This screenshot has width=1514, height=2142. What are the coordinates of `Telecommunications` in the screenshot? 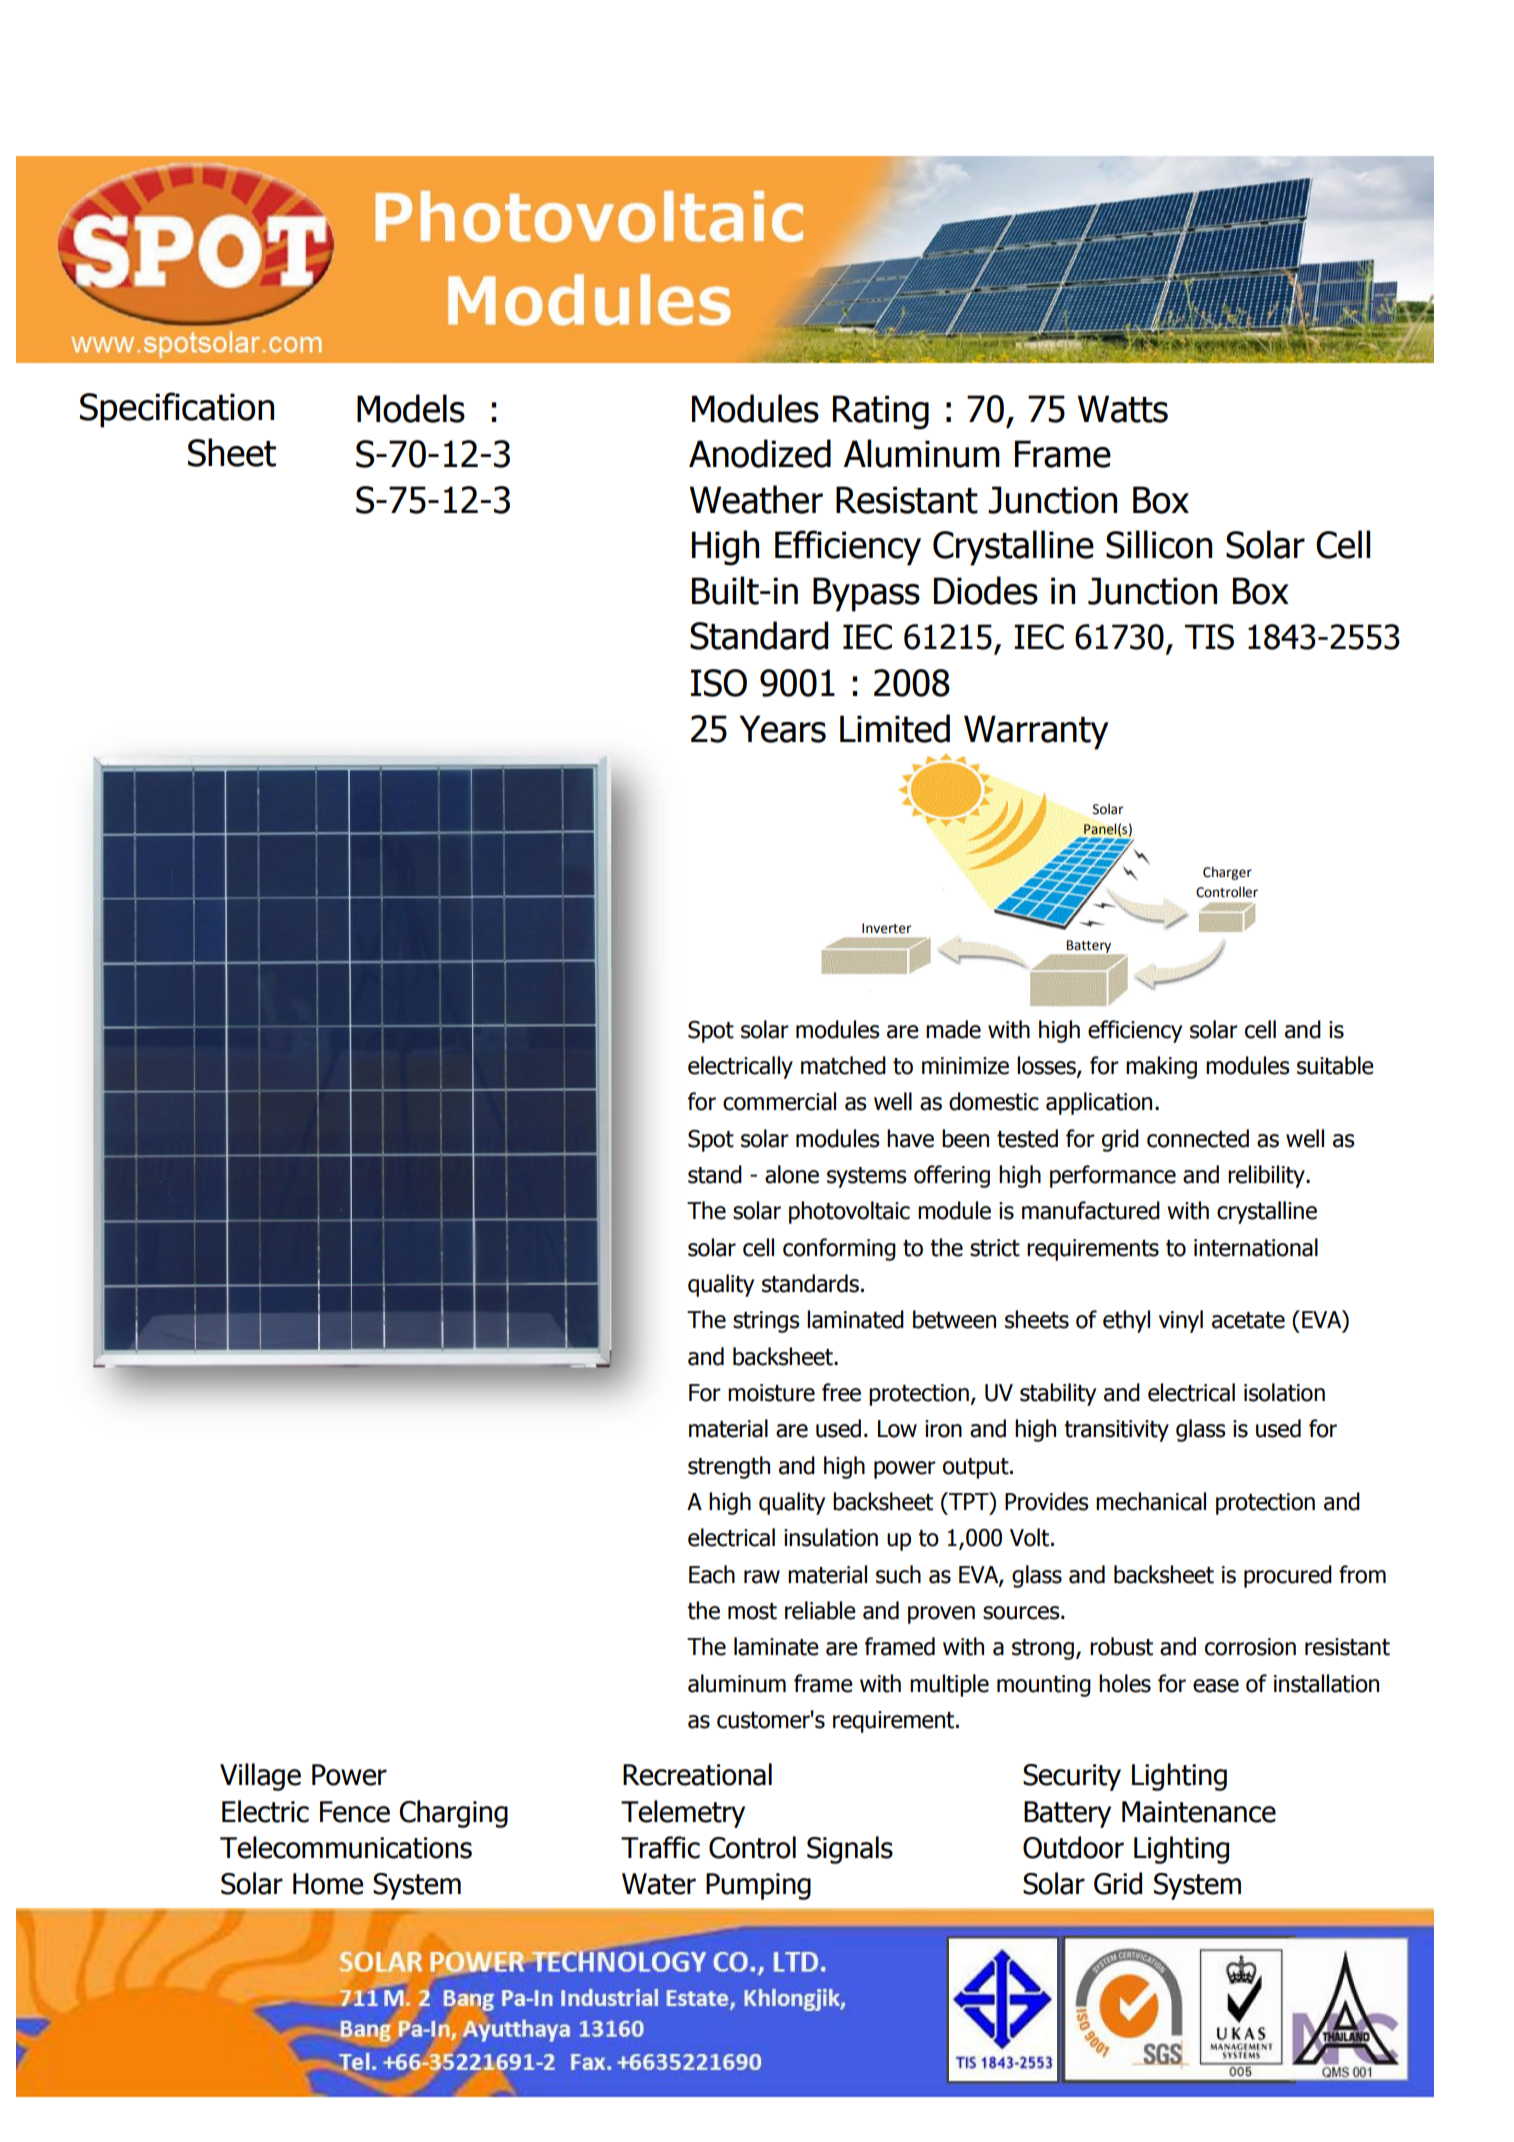 It's located at (346, 1847).
